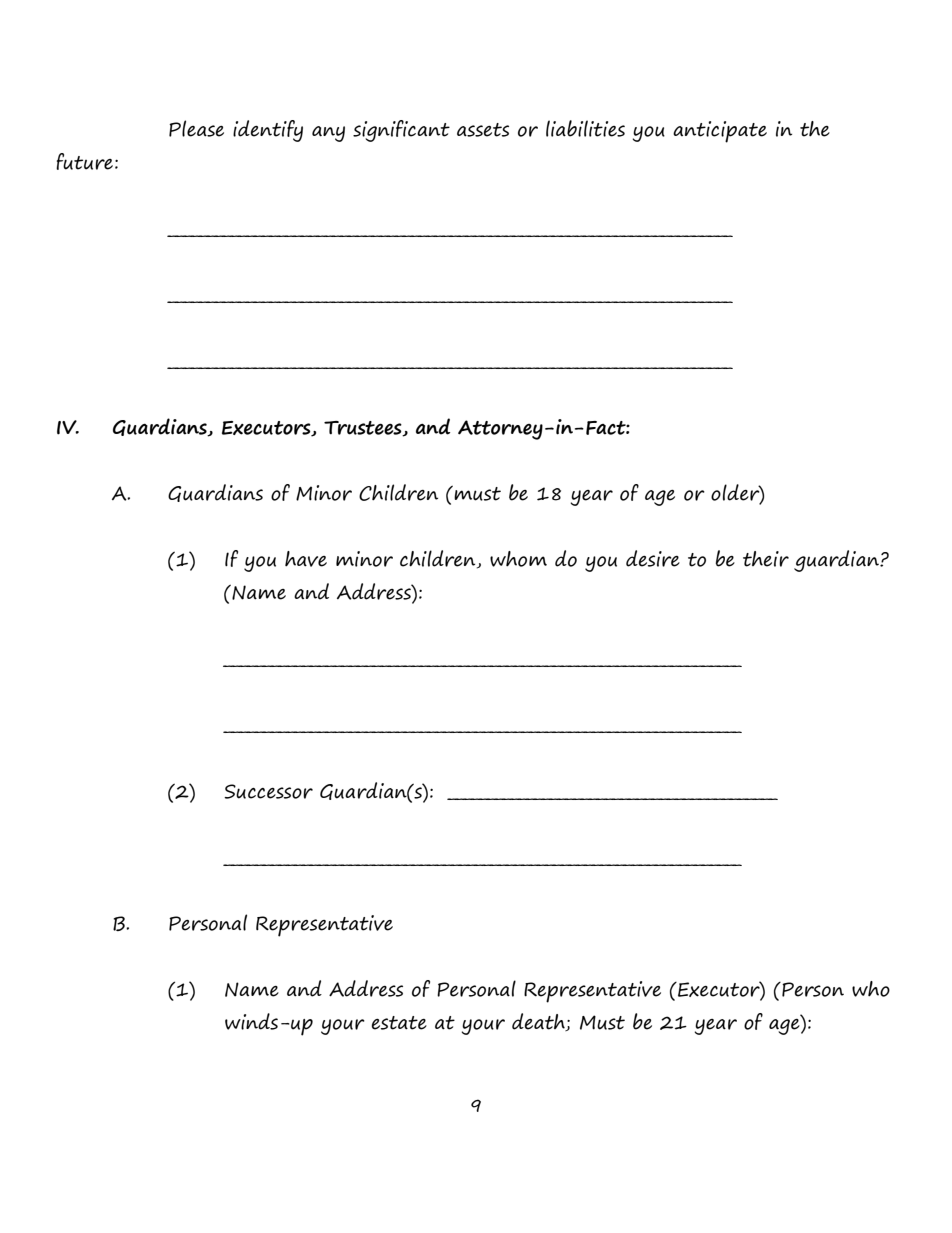  What do you see at coordinates (653, 558) in the screenshot?
I see `desire` at bounding box center [653, 558].
